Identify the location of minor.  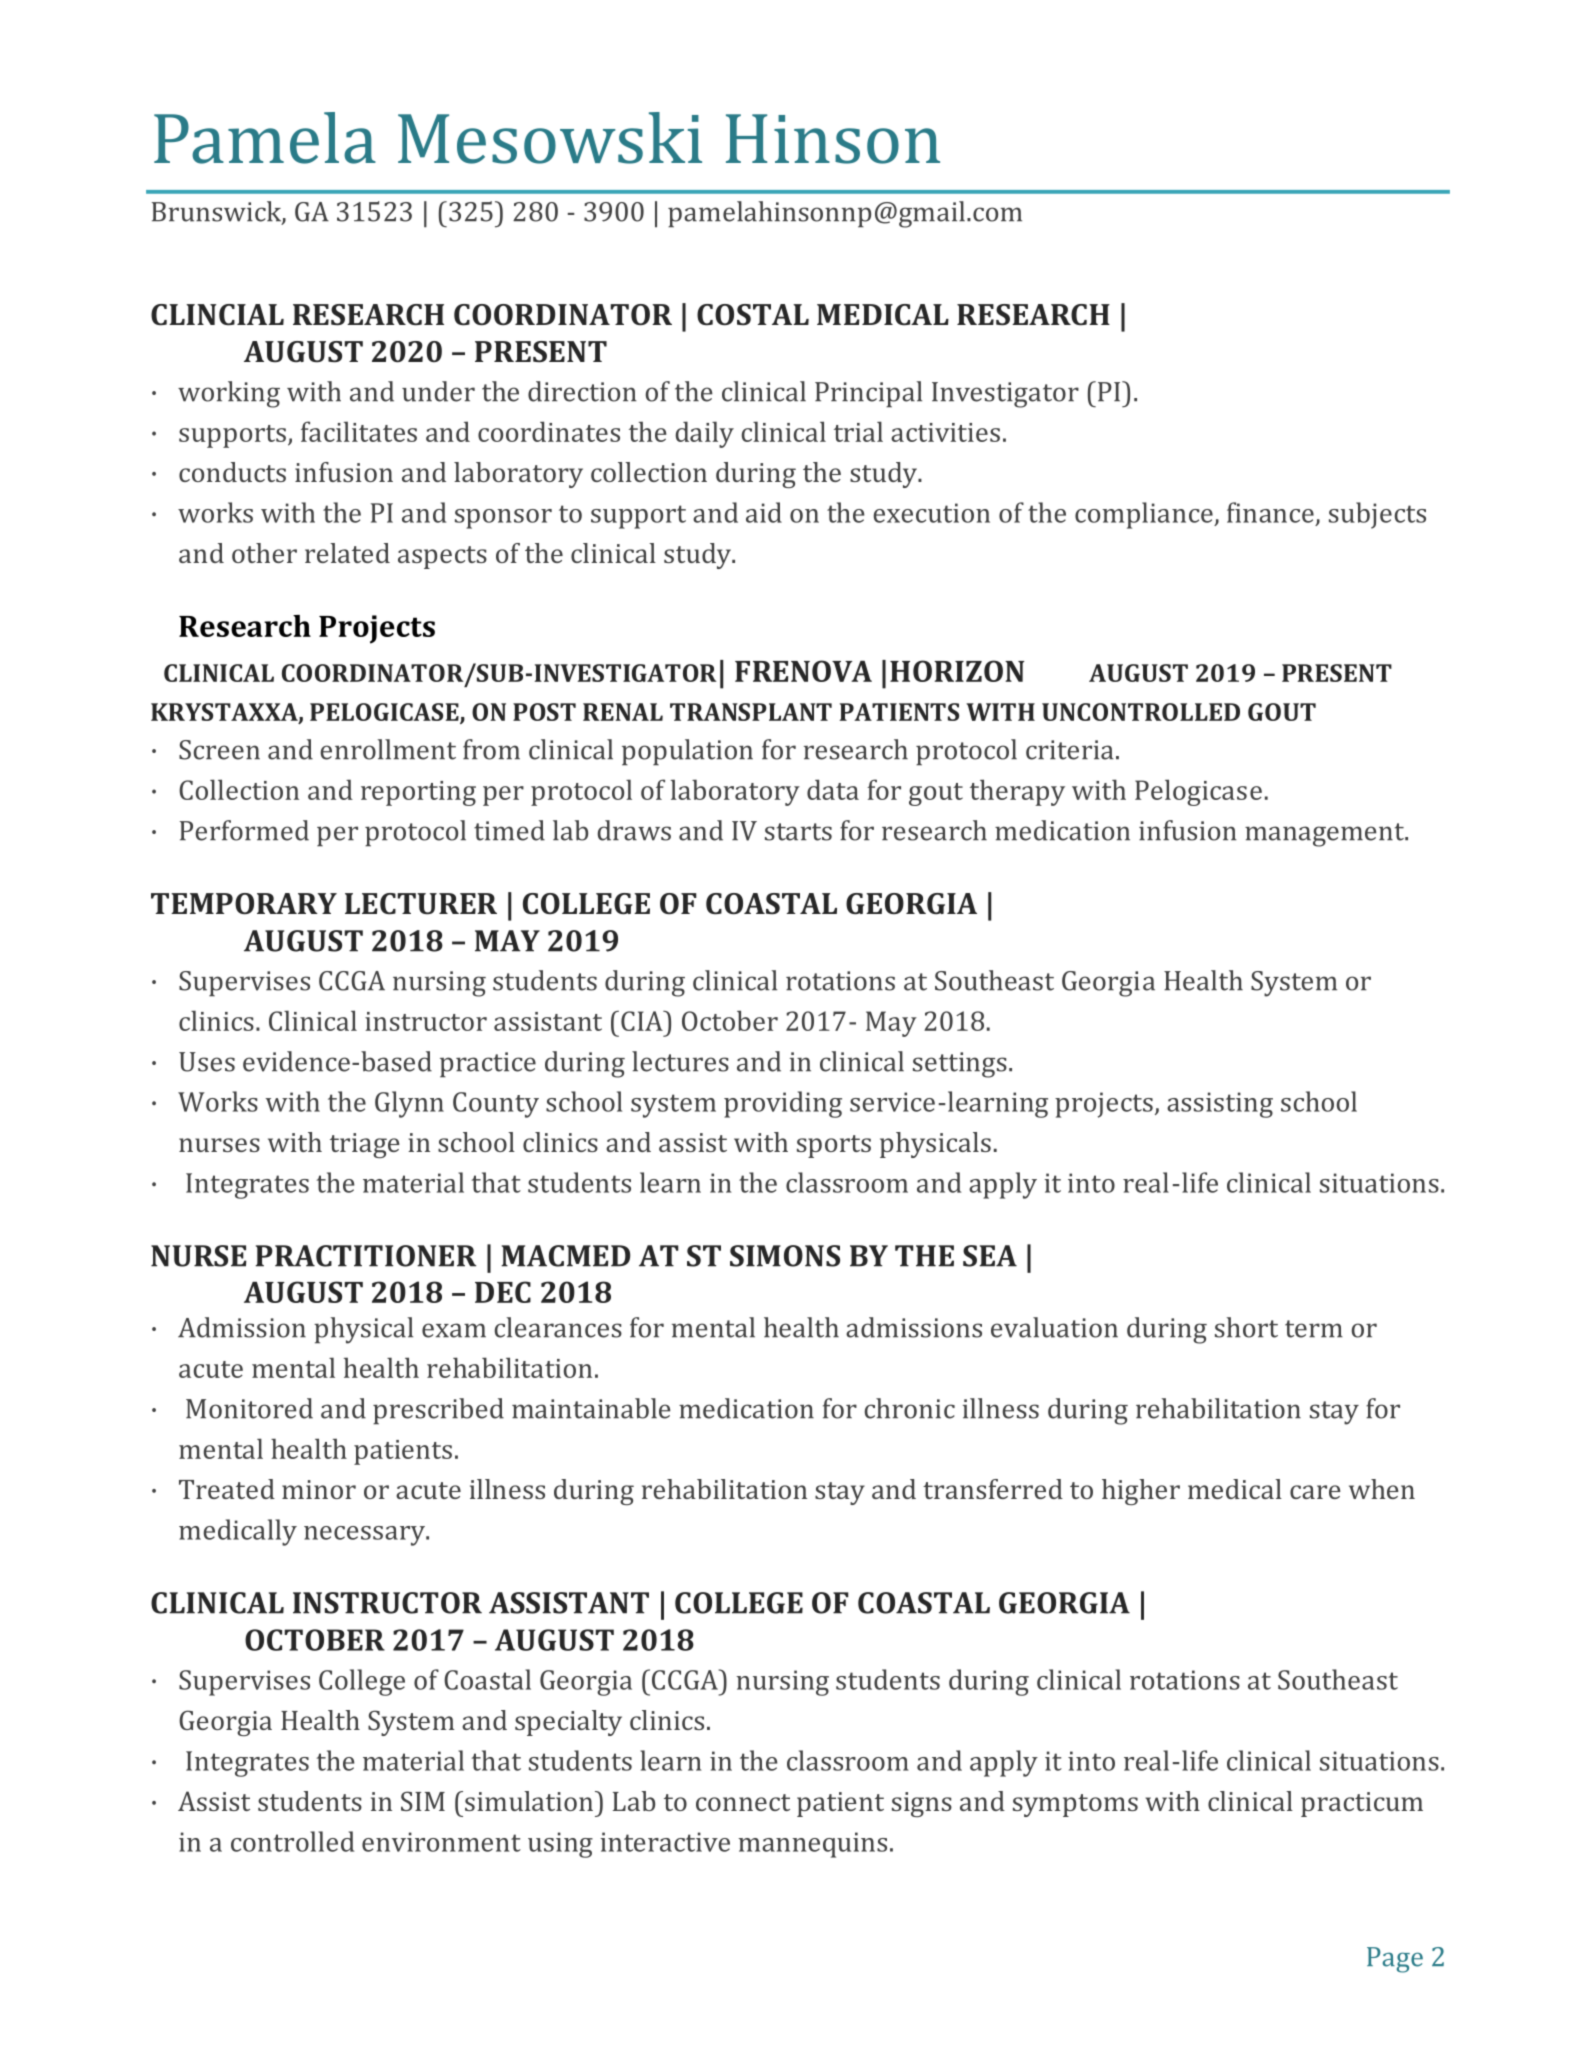
(319, 1489).
